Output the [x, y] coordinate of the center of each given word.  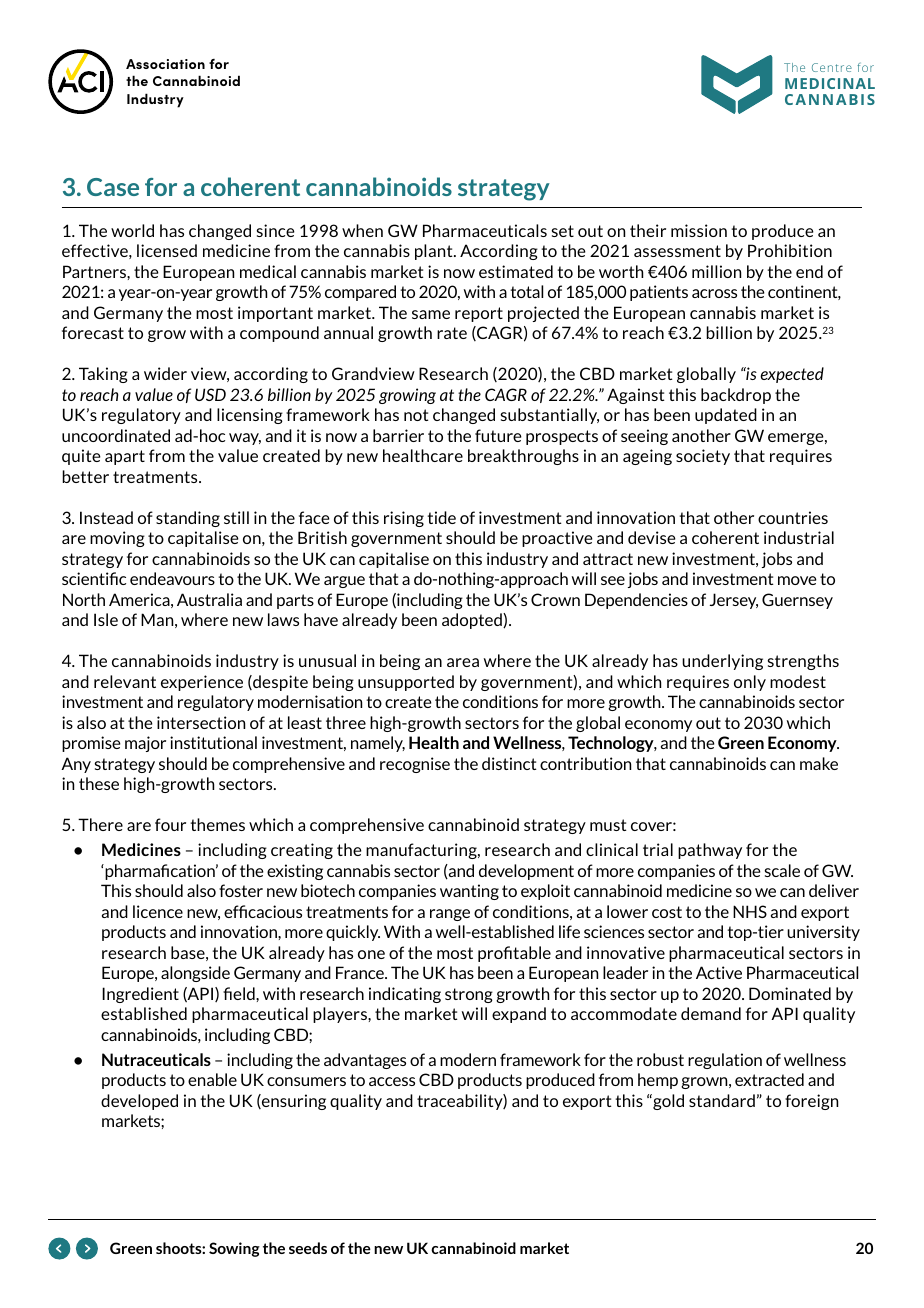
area [463, 662]
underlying [722, 662]
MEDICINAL [830, 83]
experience [202, 683]
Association [165, 64]
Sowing [234, 1249]
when [362, 230]
